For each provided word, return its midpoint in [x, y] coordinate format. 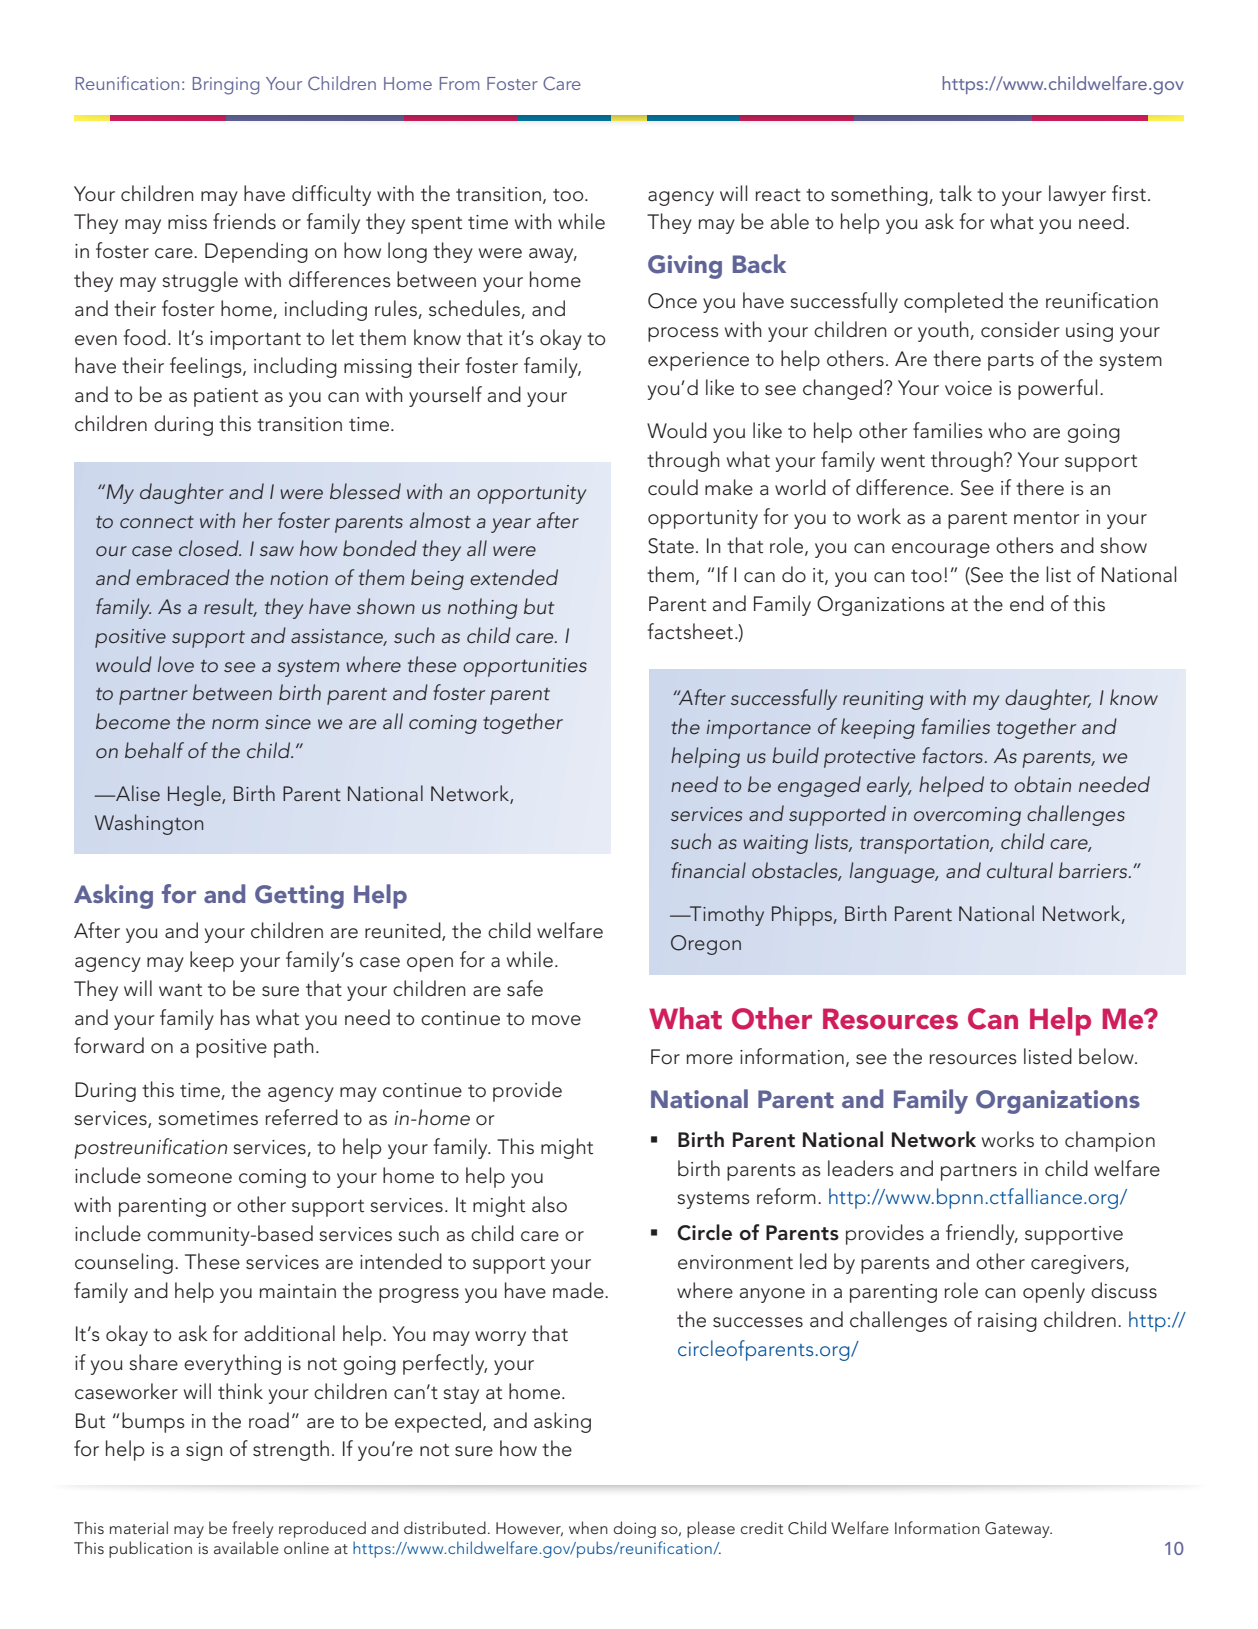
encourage [941, 550]
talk [955, 193]
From [459, 83]
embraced [183, 577]
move [556, 1020]
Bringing [226, 86]
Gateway [1018, 1530]
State [671, 546]
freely [252, 1529]
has [235, 1017]
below [1107, 1056]
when [588, 1527]
